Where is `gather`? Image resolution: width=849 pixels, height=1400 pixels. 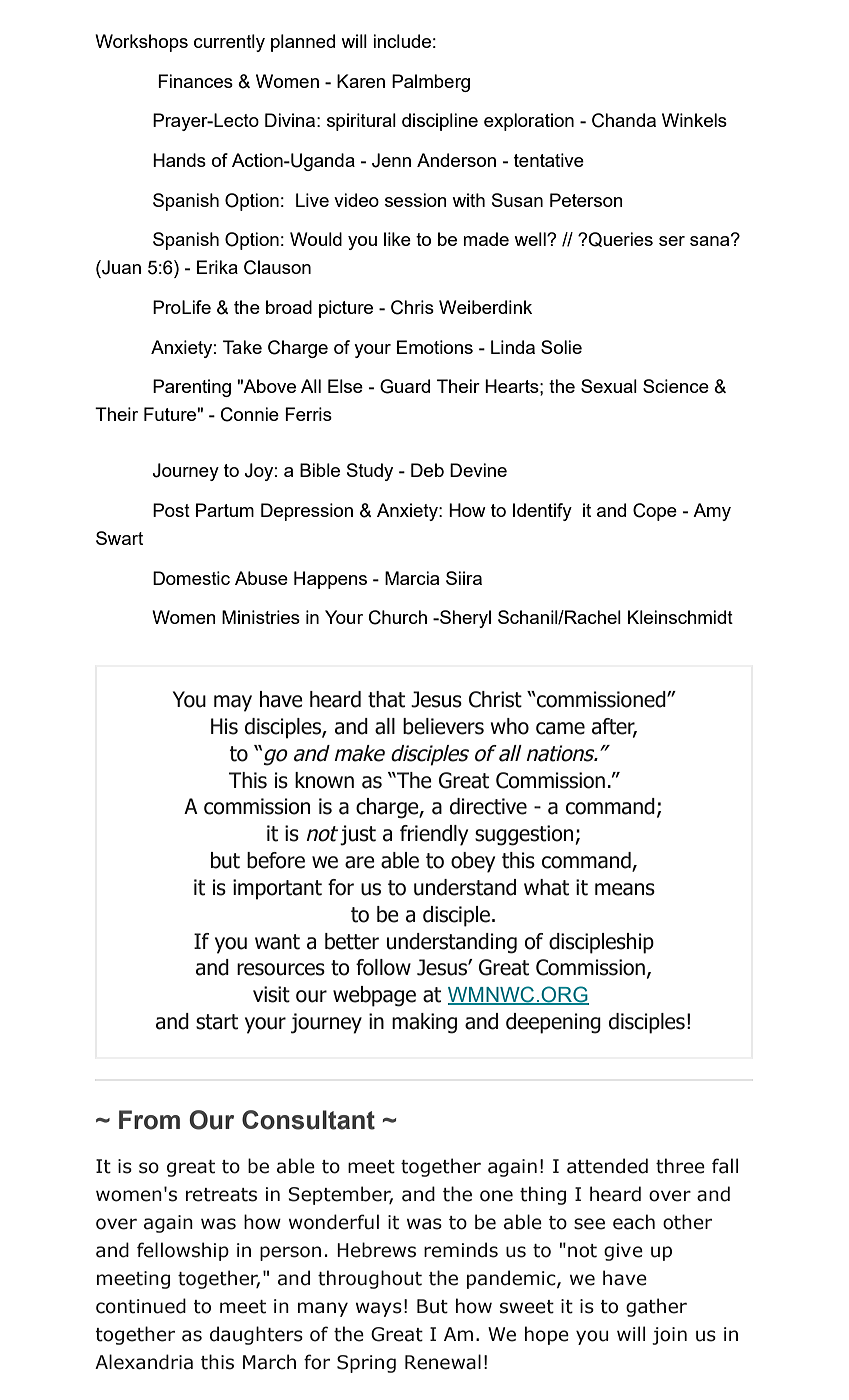
gather is located at coordinates (656, 1307).
